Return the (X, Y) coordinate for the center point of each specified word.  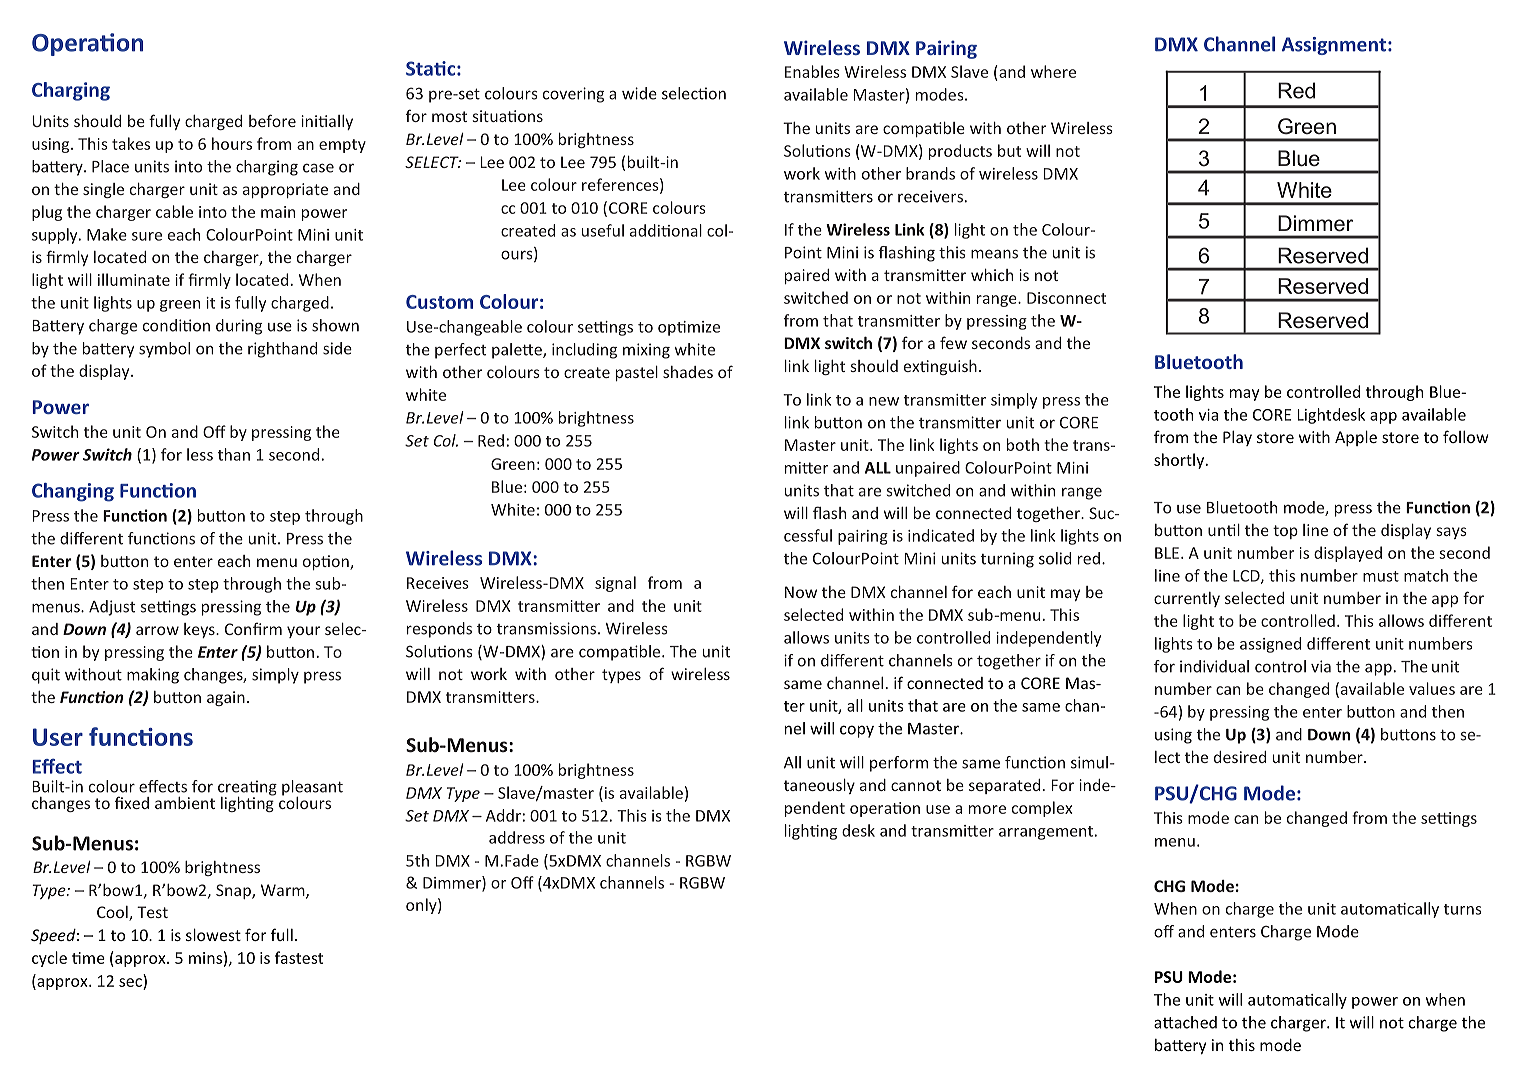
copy (857, 731)
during (239, 327)
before (272, 120)
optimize (689, 328)
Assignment (1334, 46)
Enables (812, 71)
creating (247, 789)
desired (1240, 757)
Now (801, 592)
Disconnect (1066, 298)
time (88, 958)
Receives (438, 583)
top (1285, 532)
